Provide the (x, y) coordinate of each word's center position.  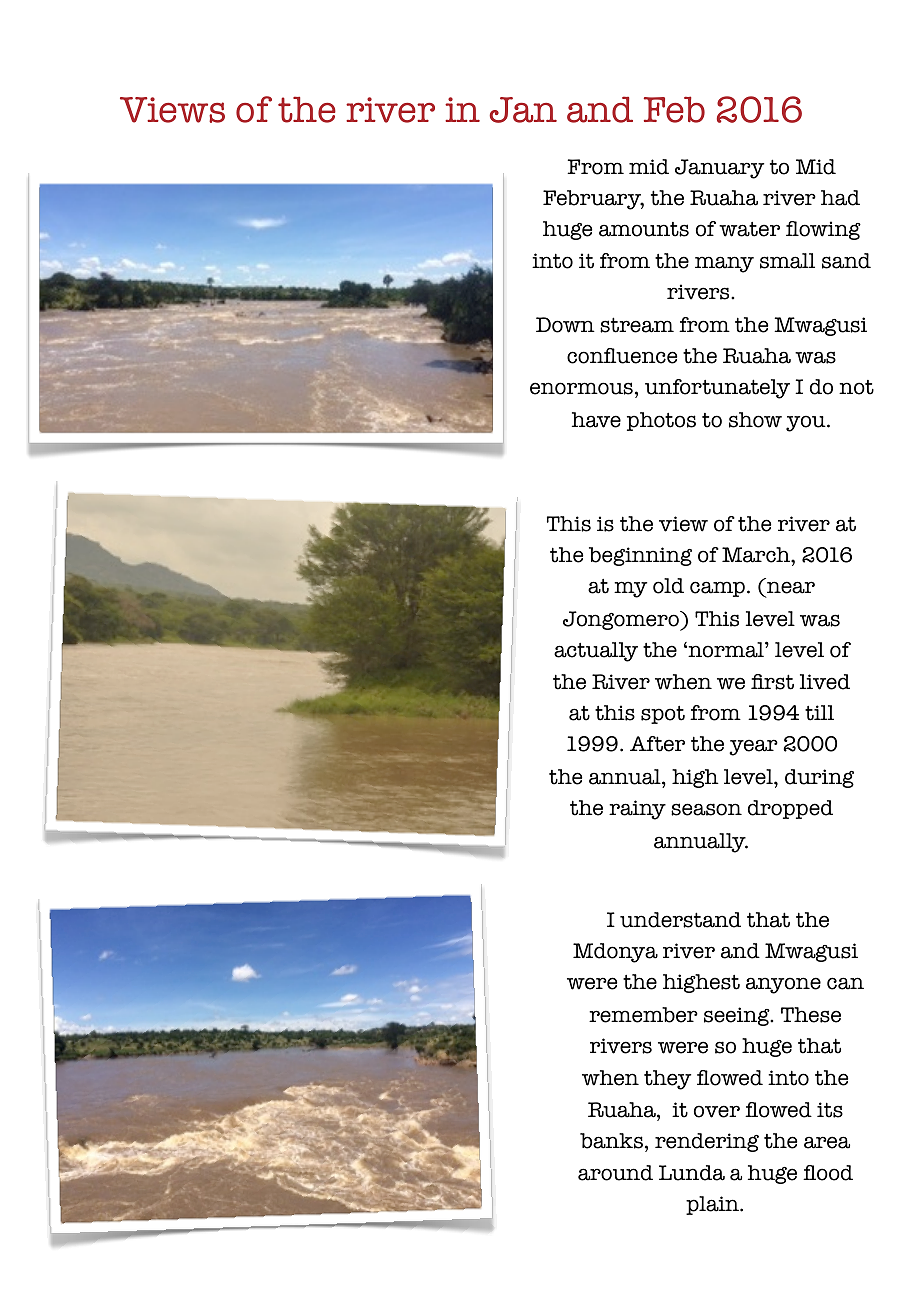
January (719, 169)
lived (825, 682)
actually (596, 652)
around (615, 1173)
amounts (644, 229)
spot (663, 715)
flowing (823, 230)
